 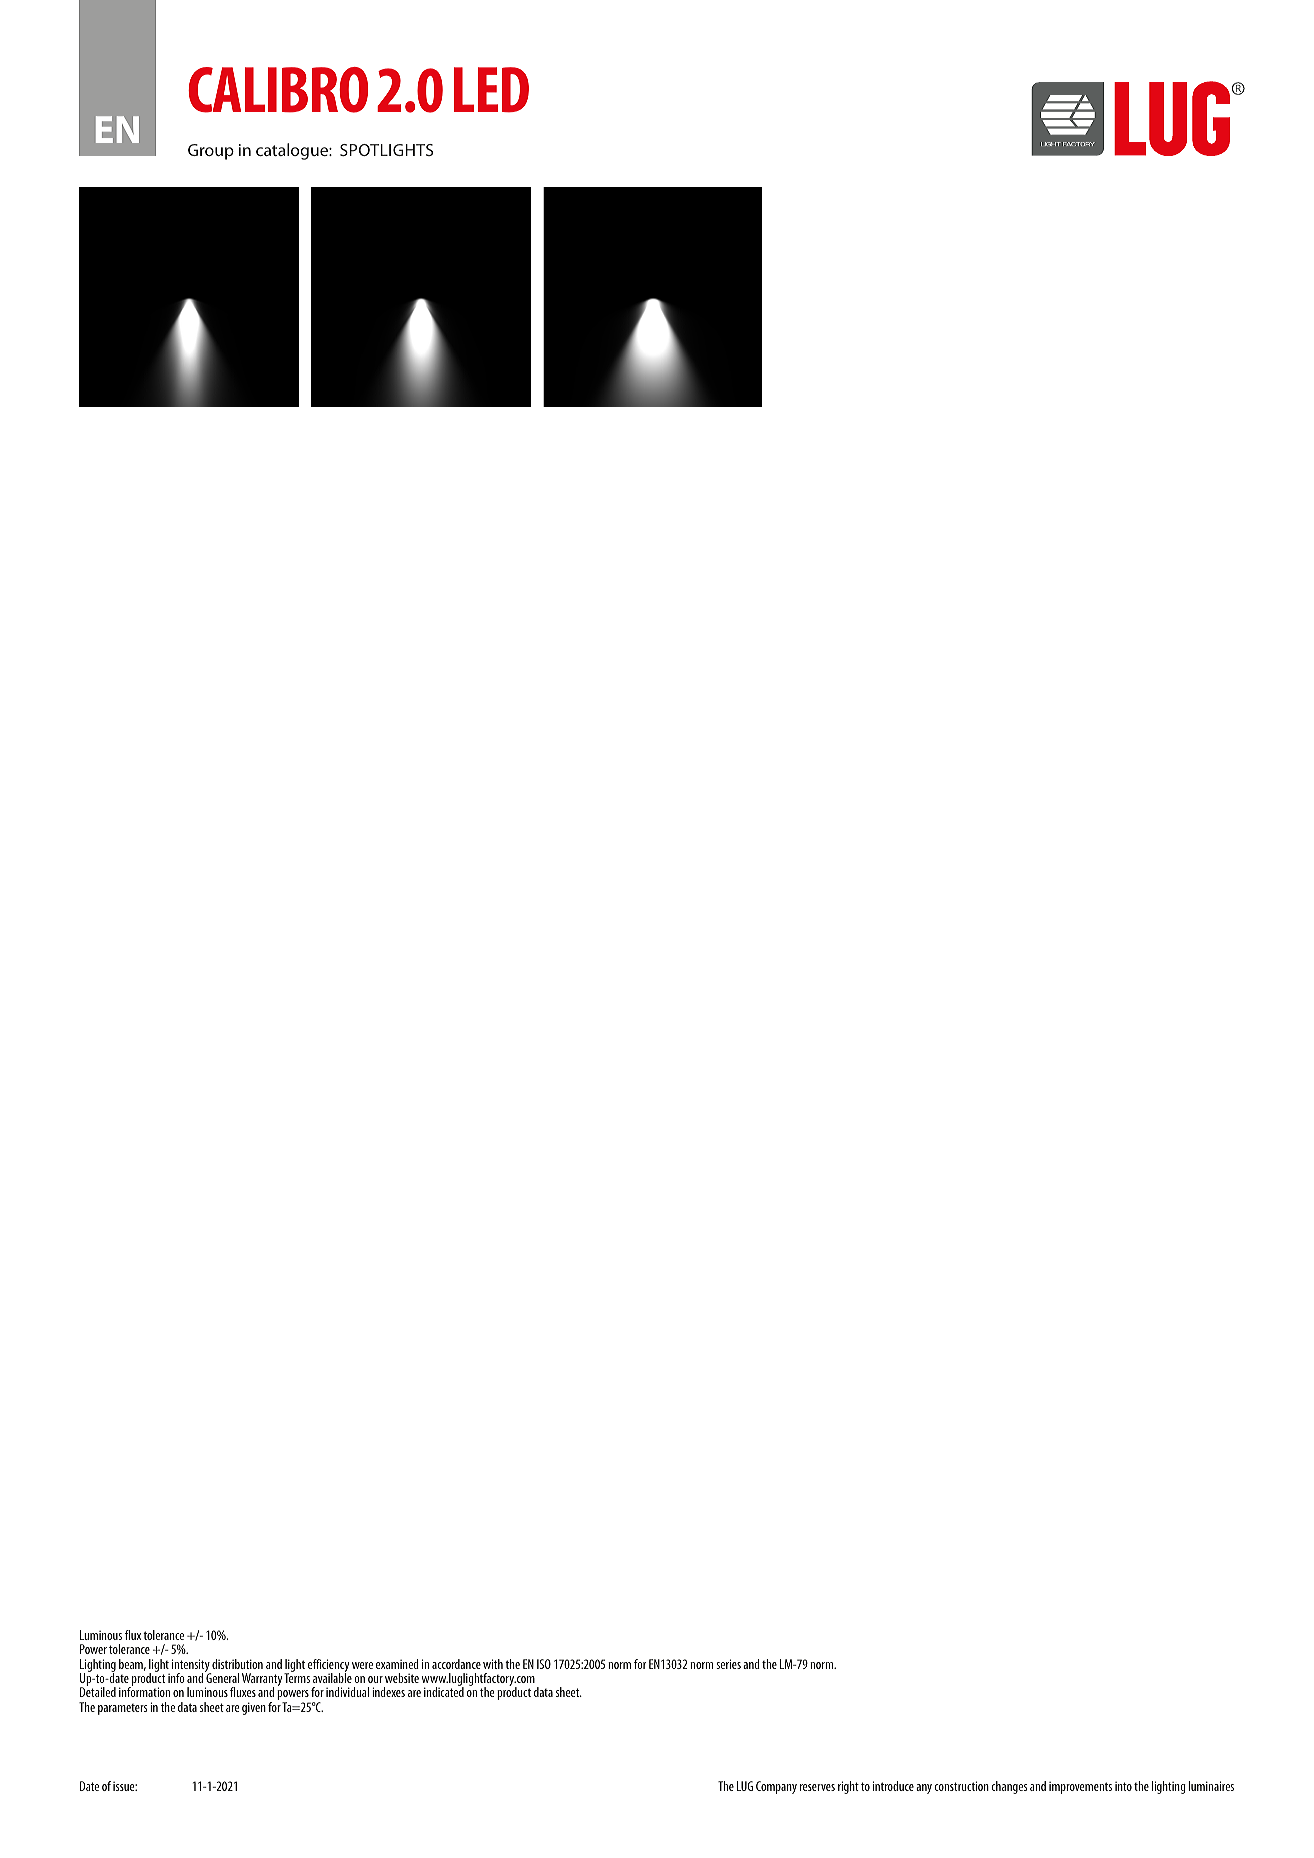 I want to click on intensity, so click(x=192, y=1667).
